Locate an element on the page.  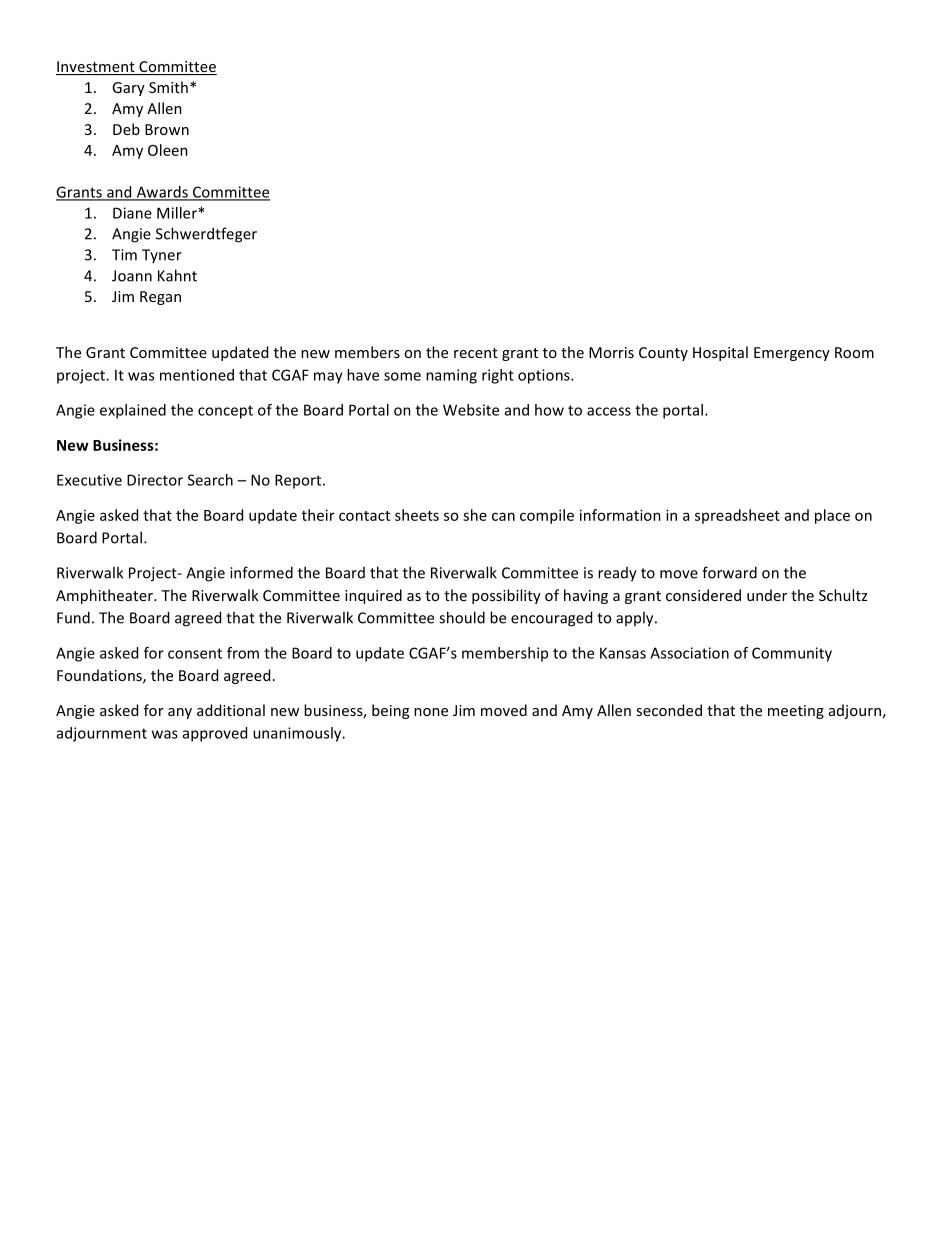
Brown is located at coordinates (167, 129).
